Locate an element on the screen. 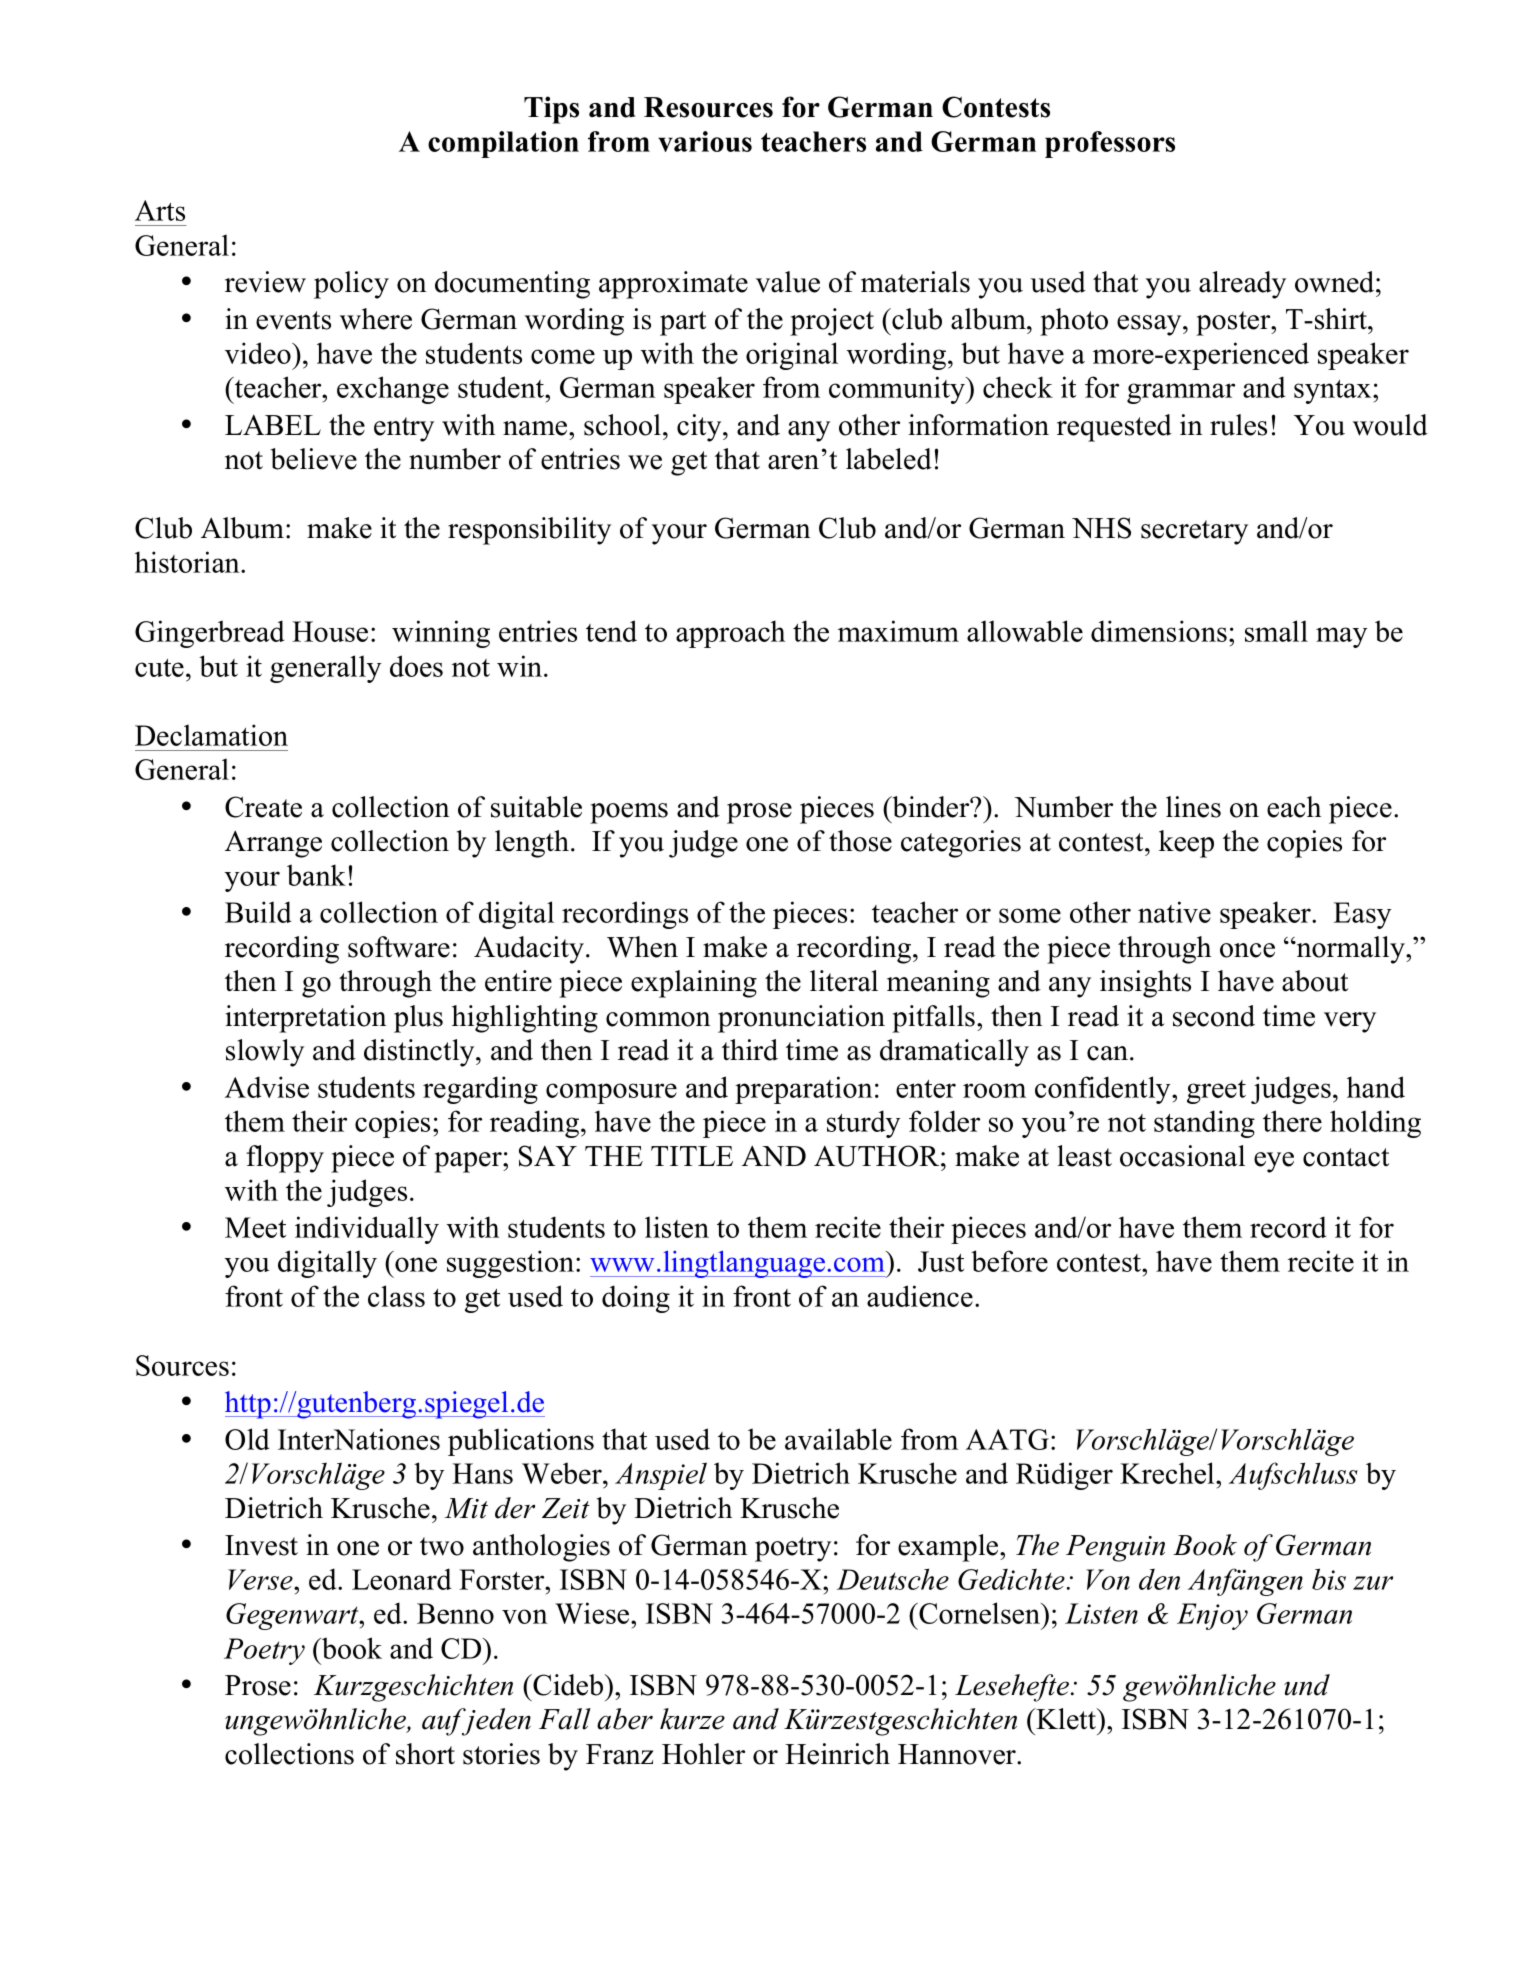 The image size is (1531, 1982). once is located at coordinates (1247, 950).
